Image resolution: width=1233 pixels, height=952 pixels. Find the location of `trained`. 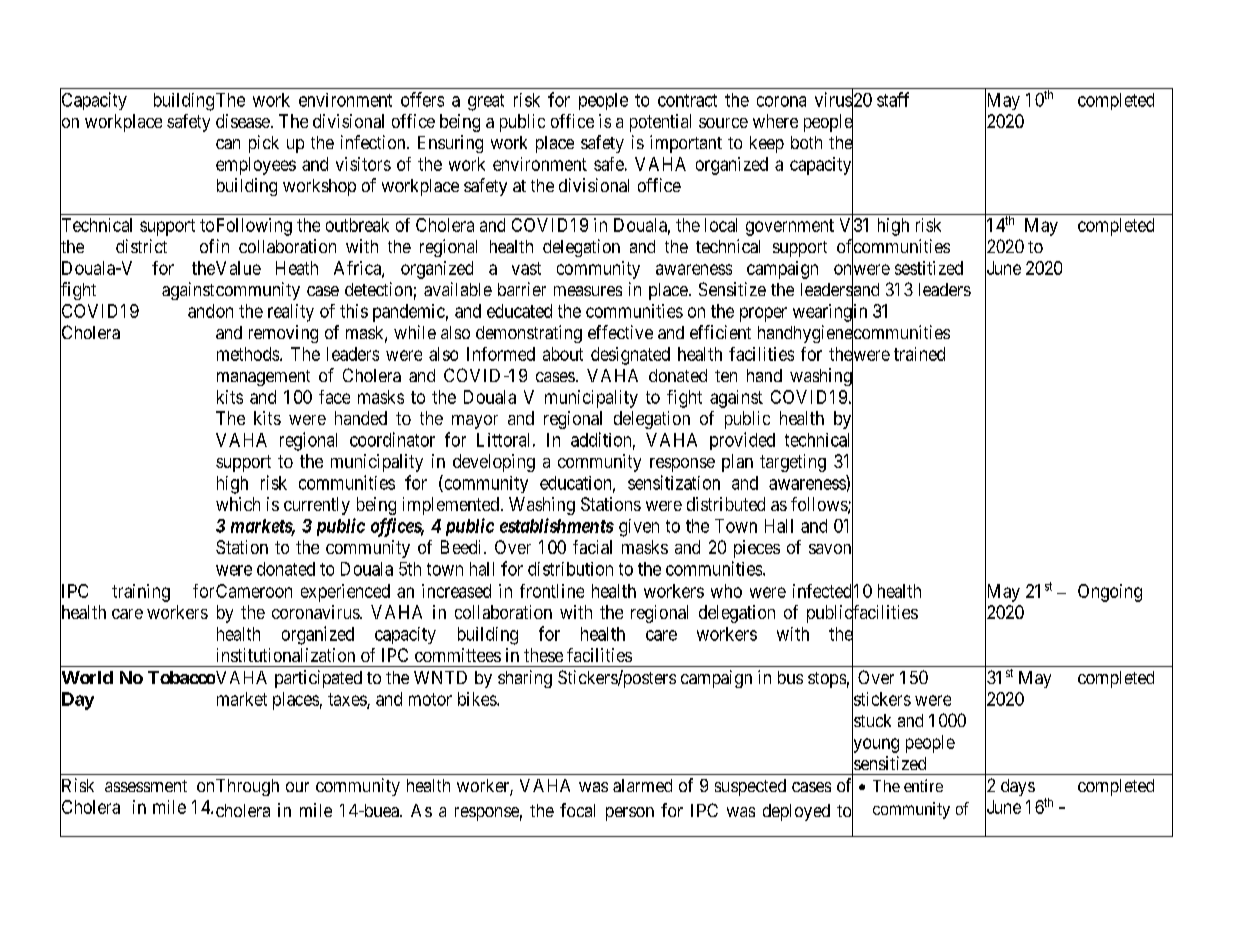

trained is located at coordinates (919, 354).
